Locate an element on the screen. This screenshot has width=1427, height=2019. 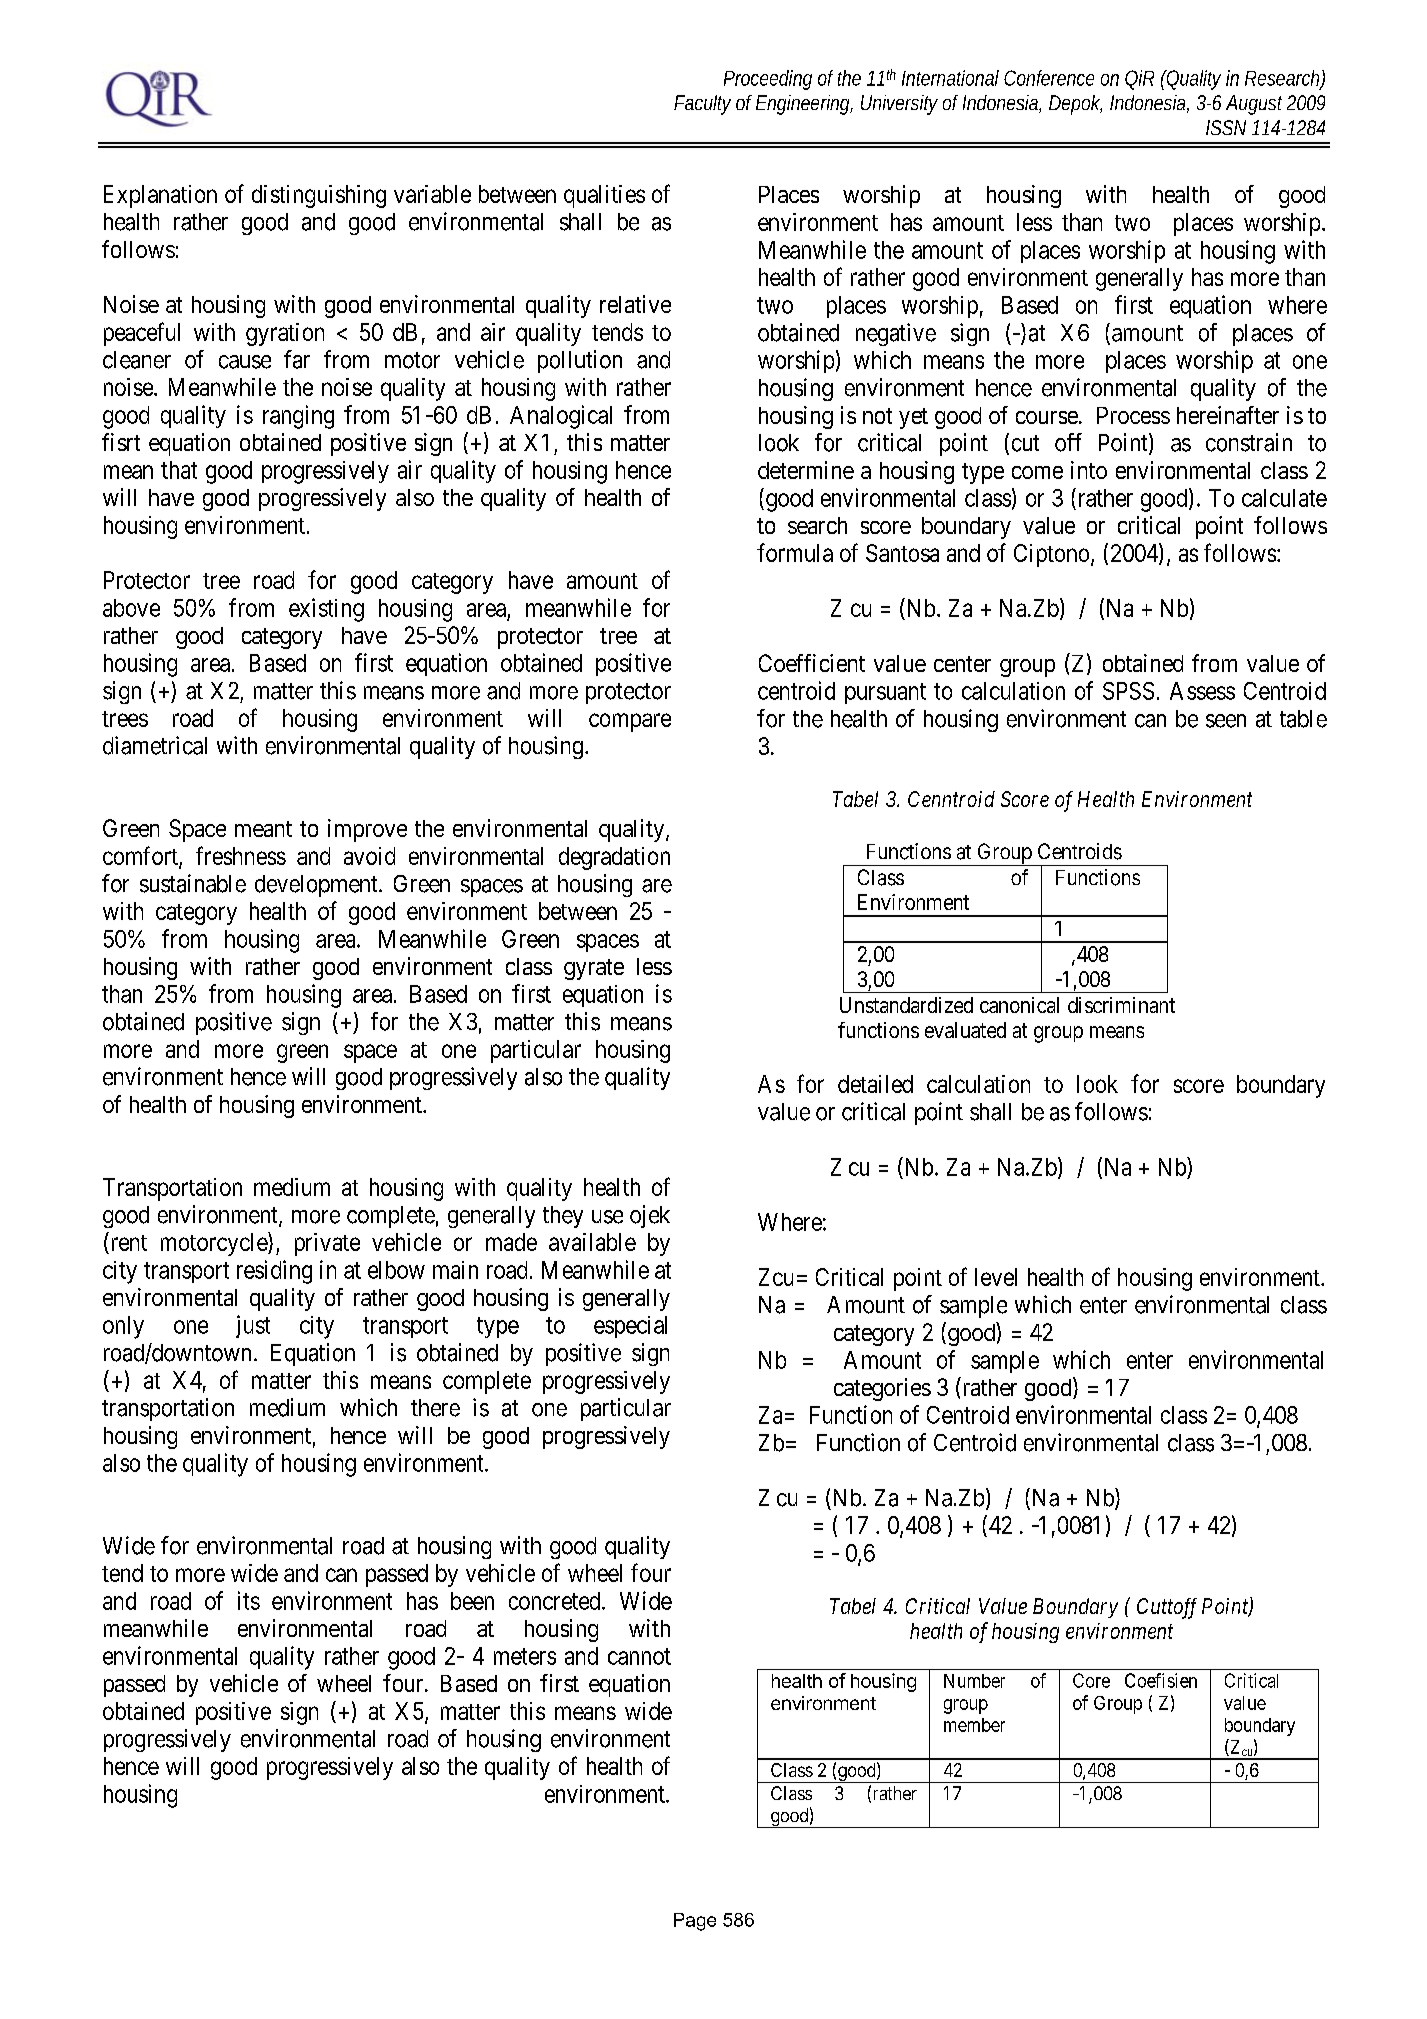
detailed is located at coordinates (875, 1084).
